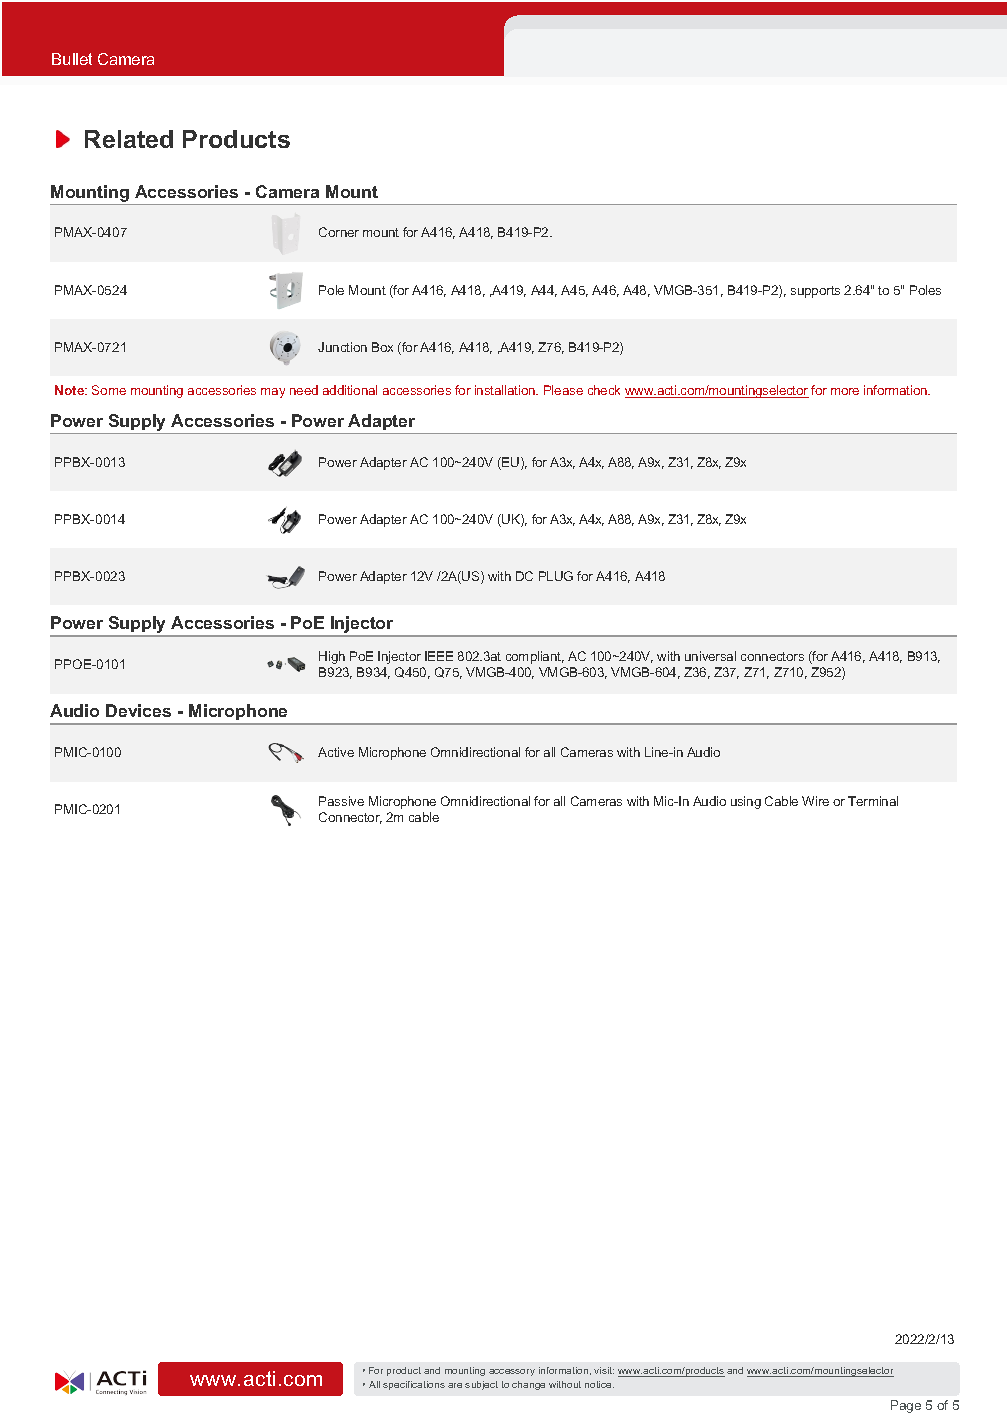 This screenshot has width=1007, height=1425. I want to click on Corner, so click(339, 232).
